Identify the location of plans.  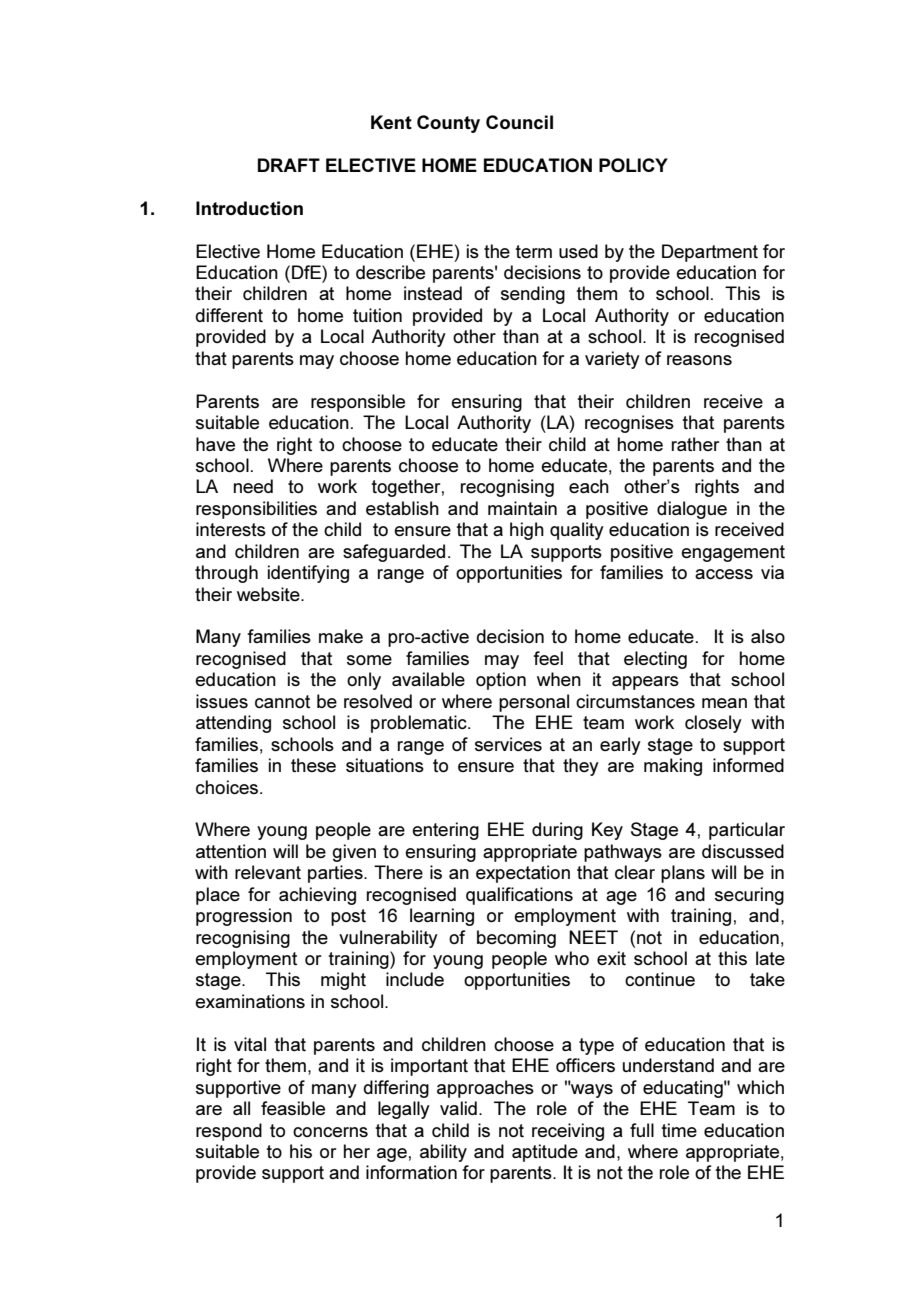
(683, 874).
